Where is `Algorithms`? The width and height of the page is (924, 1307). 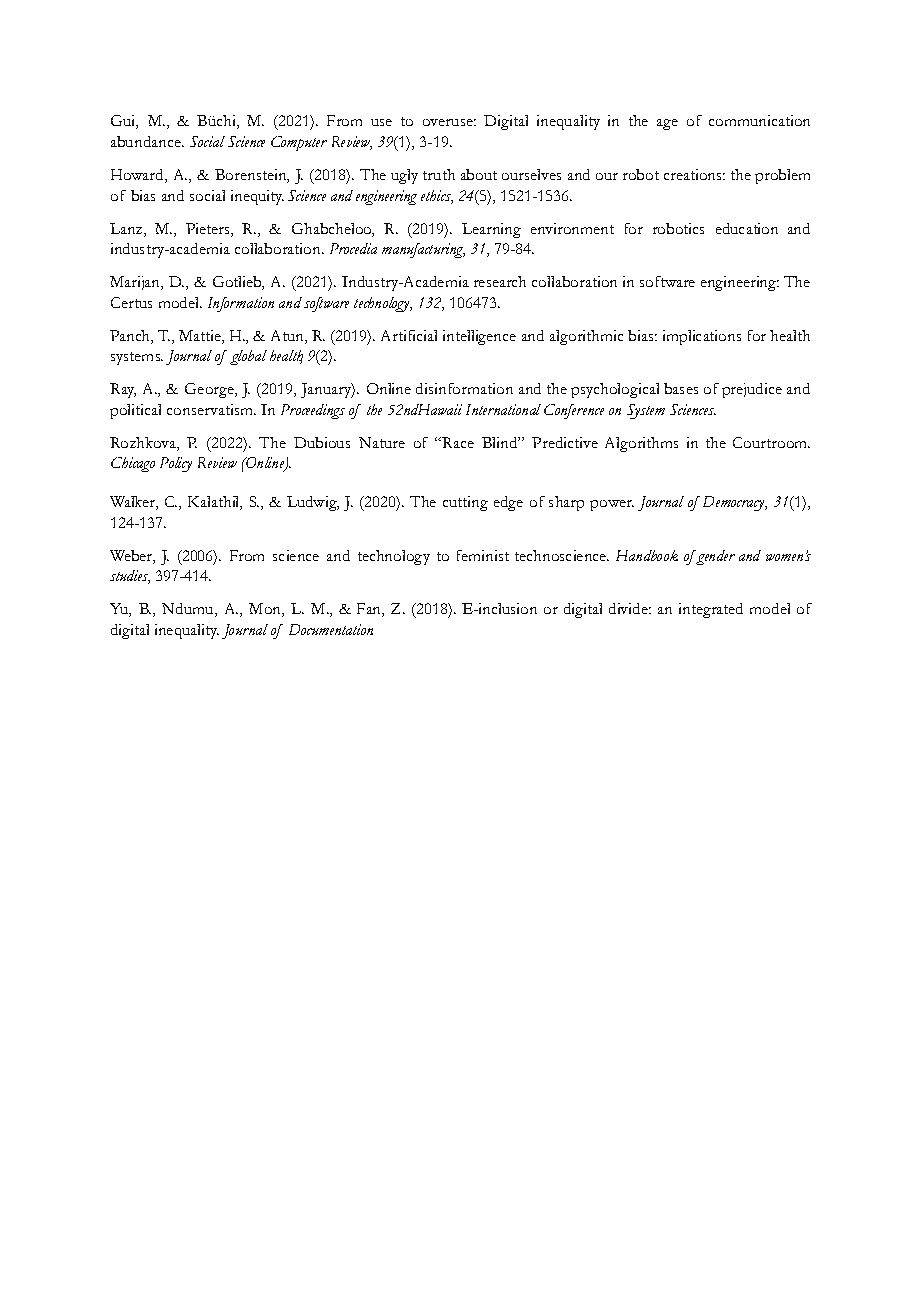 Algorithms is located at coordinates (641, 444).
